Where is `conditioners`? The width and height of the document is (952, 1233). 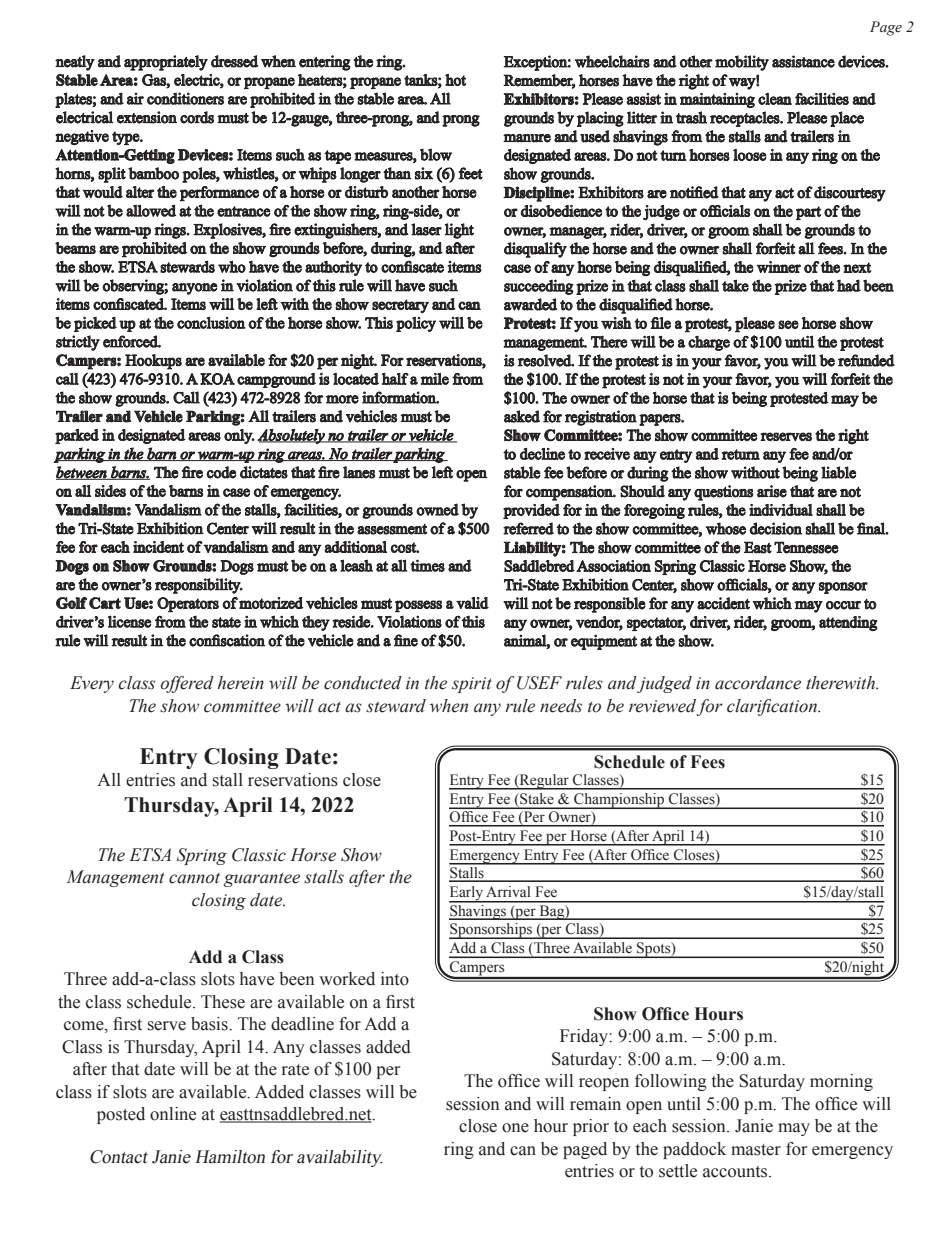
conditioners is located at coordinates (185, 98).
